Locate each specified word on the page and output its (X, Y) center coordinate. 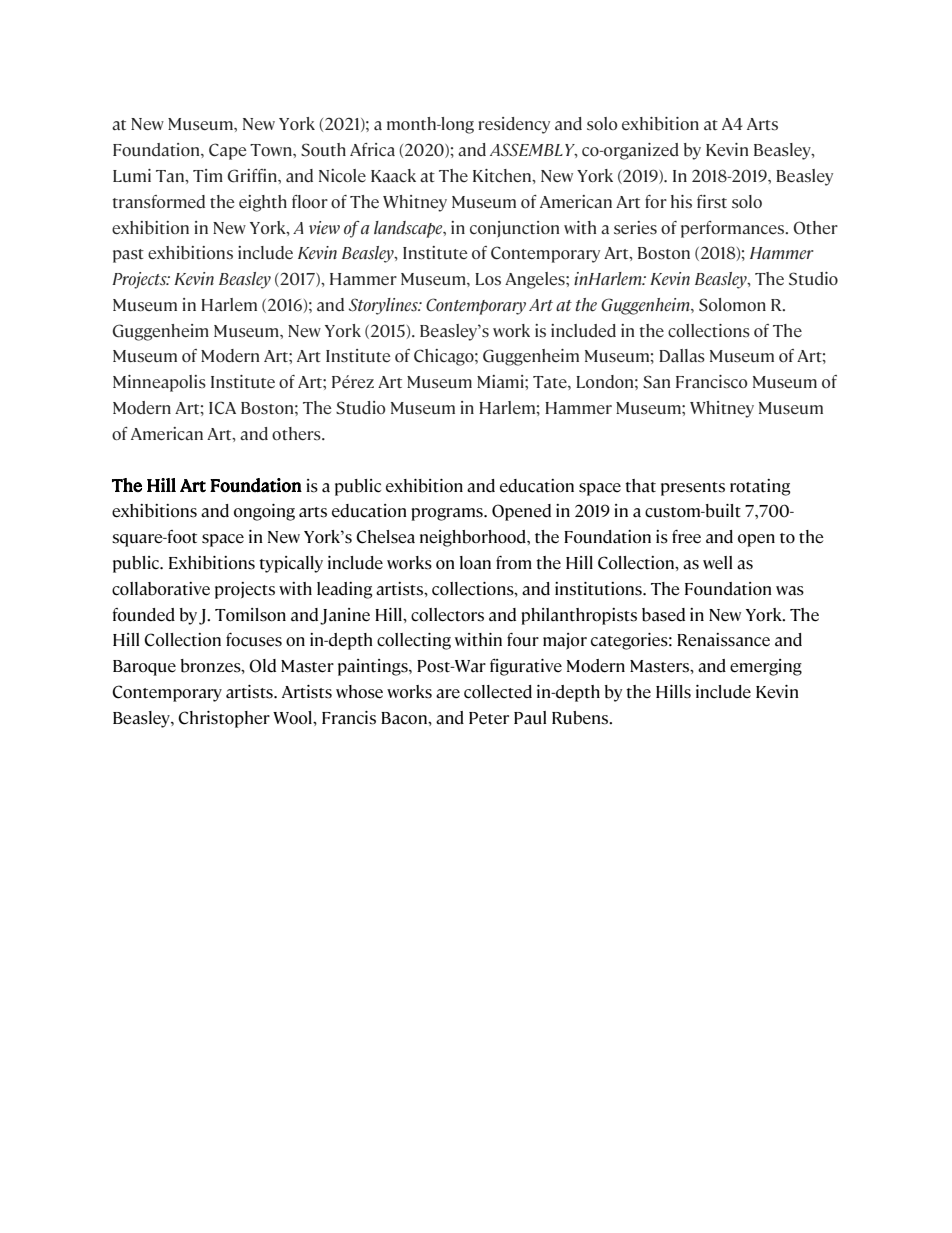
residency (514, 125)
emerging (766, 667)
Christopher (224, 719)
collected (498, 692)
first (712, 202)
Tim (208, 175)
